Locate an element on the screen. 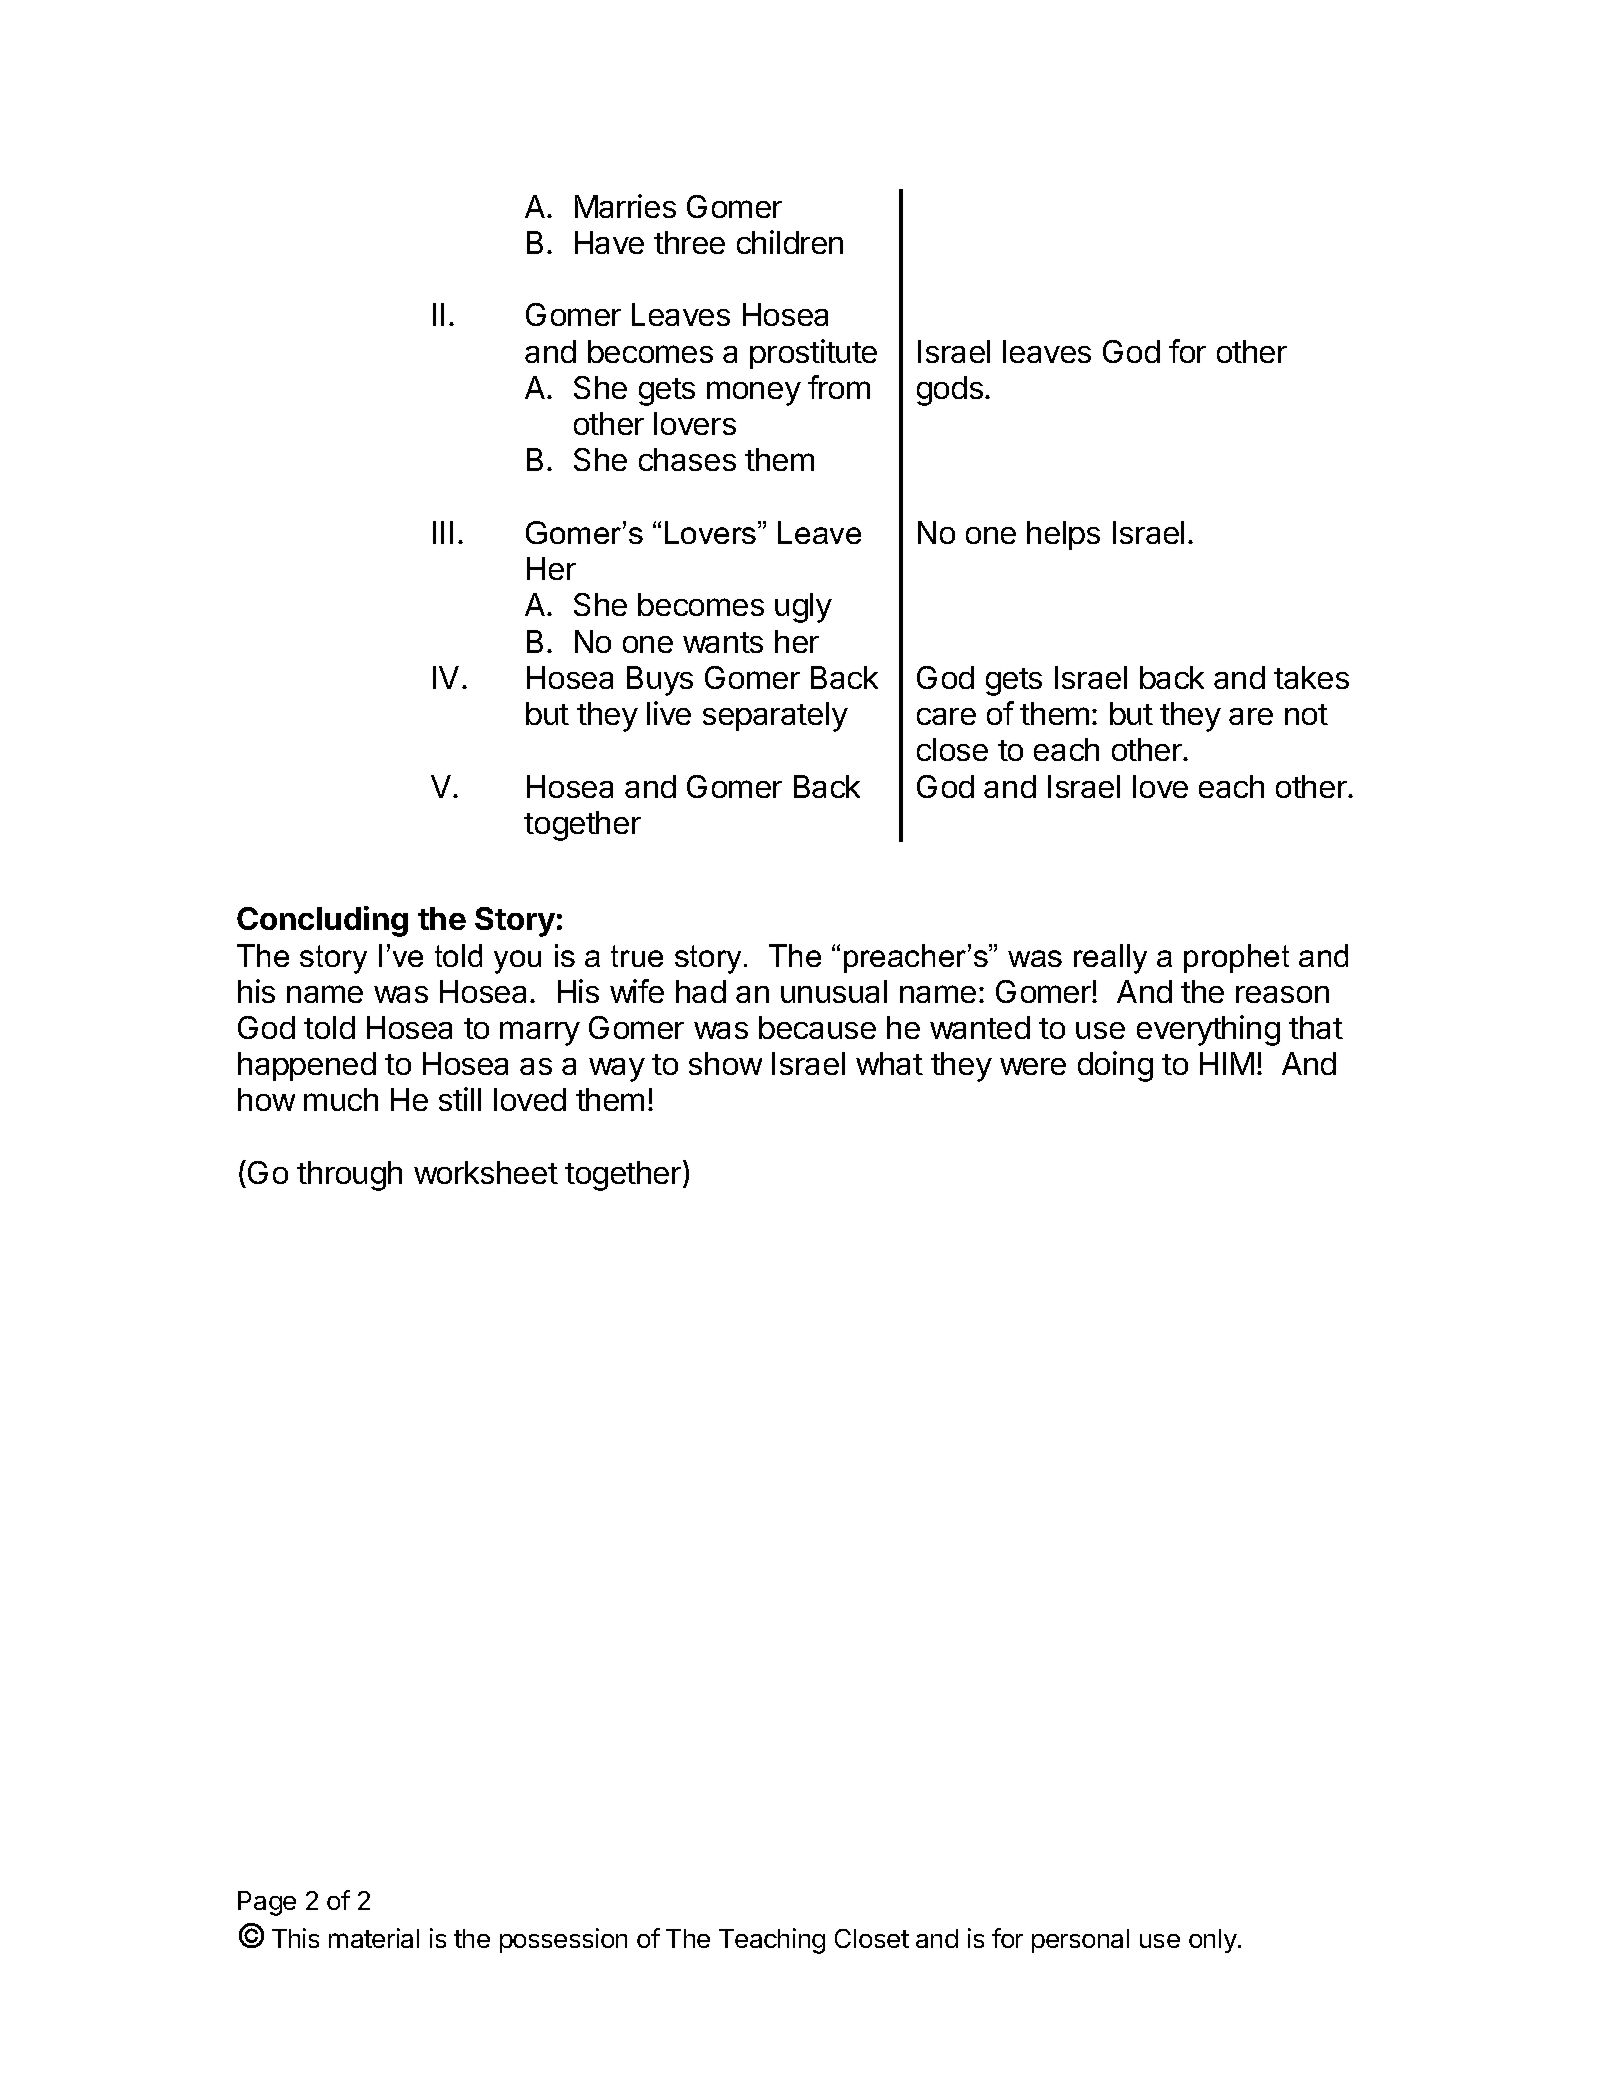 The image size is (1607, 2080). children is located at coordinates (790, 242).
